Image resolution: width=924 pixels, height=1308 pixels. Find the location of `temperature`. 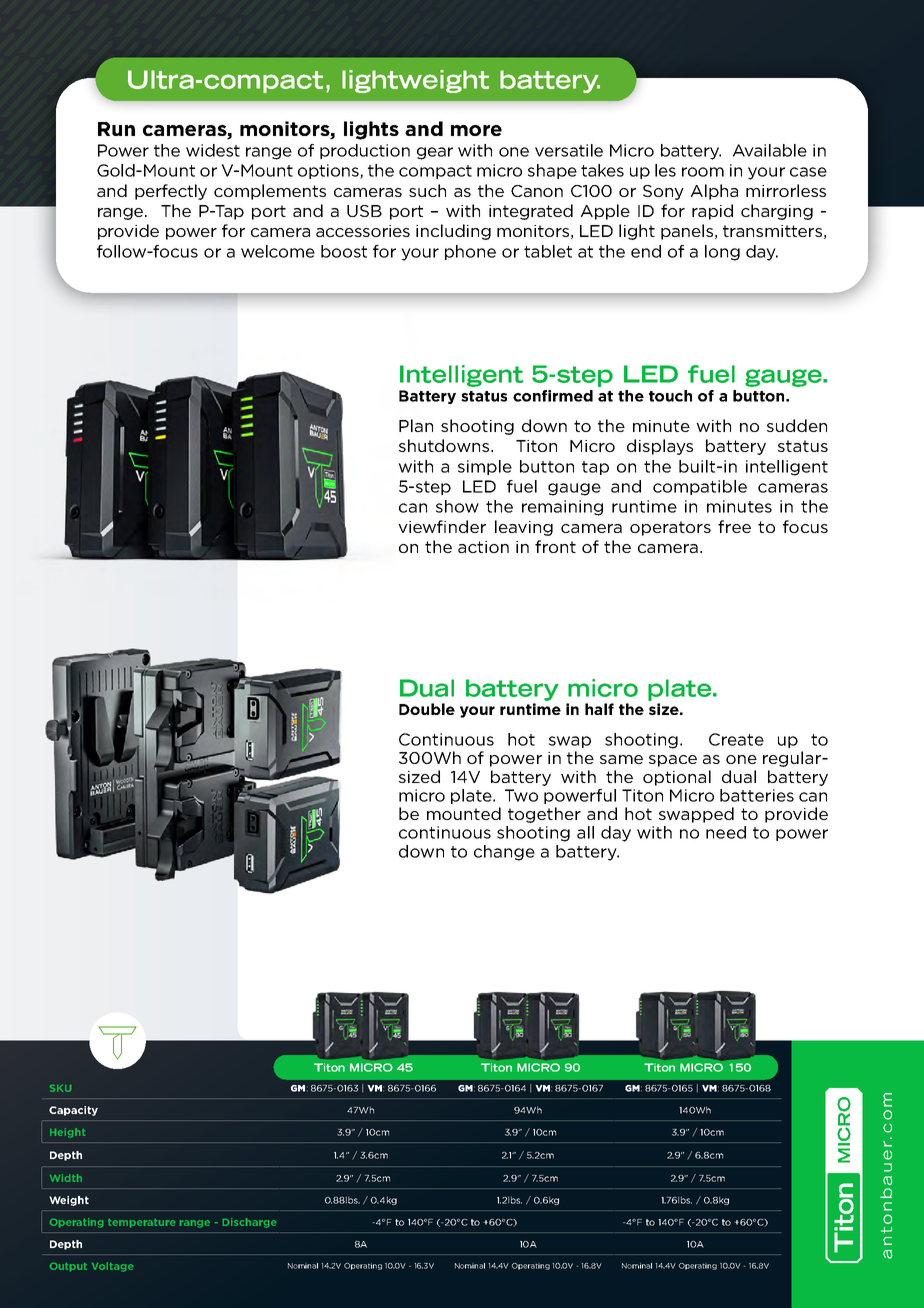

temperature is located at coordinates (141, 1223).
